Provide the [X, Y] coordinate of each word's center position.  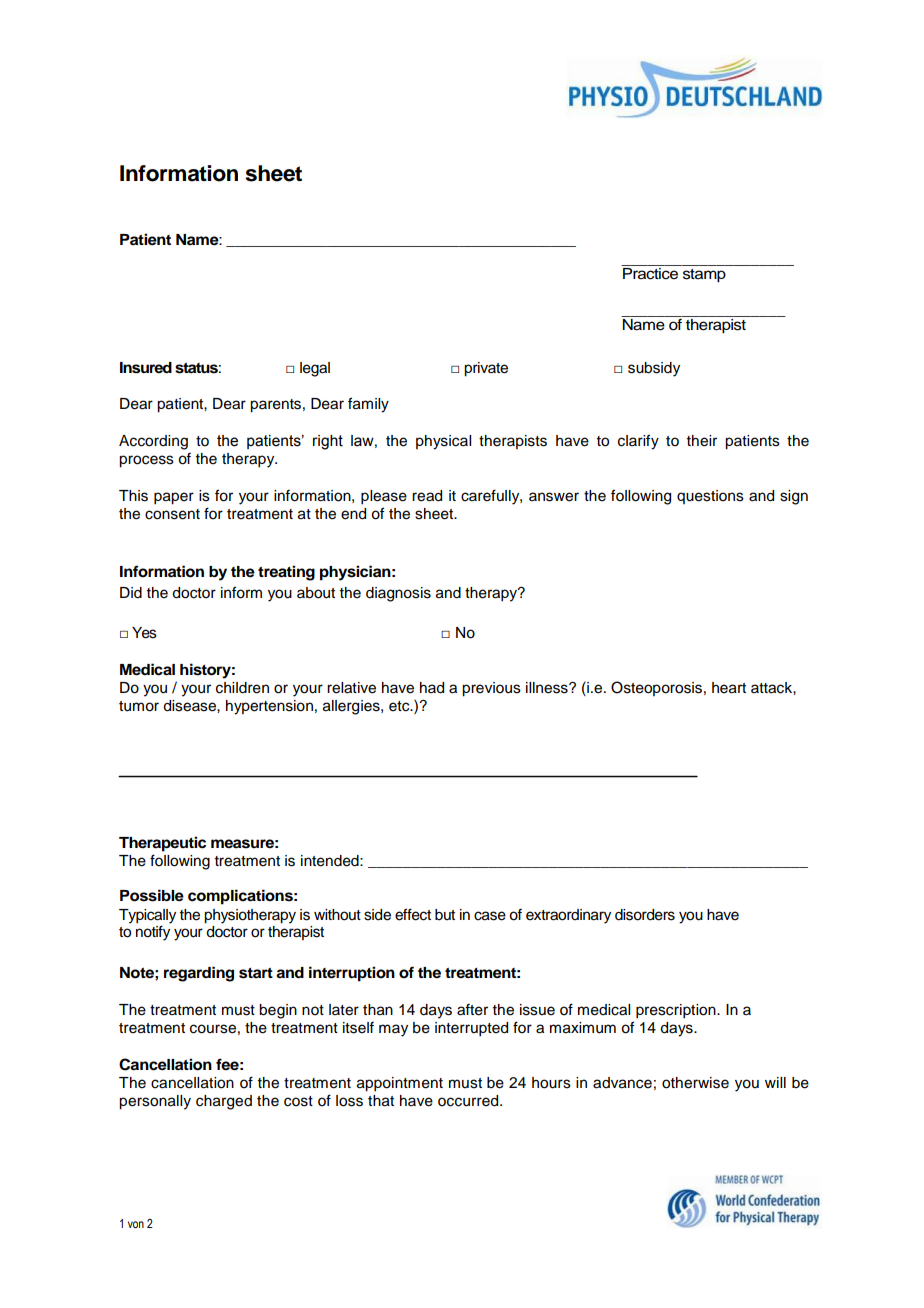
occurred [469, 1101]
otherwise [695, 1083]
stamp [704, 276]
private [486, 369]
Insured [146, 368]
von [136, 1224]
